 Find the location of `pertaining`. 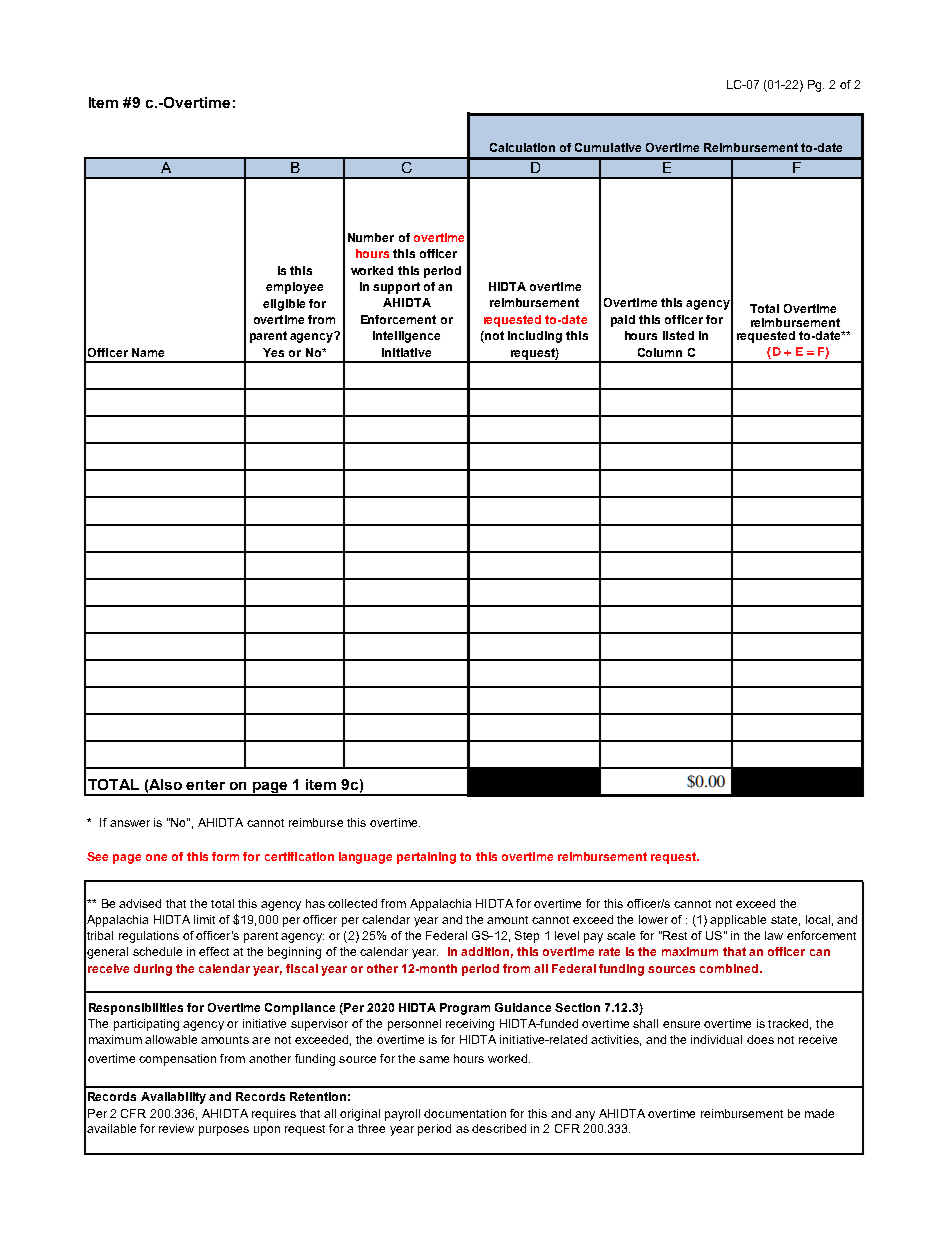

pertaining is located at coordinates (426, 858).
